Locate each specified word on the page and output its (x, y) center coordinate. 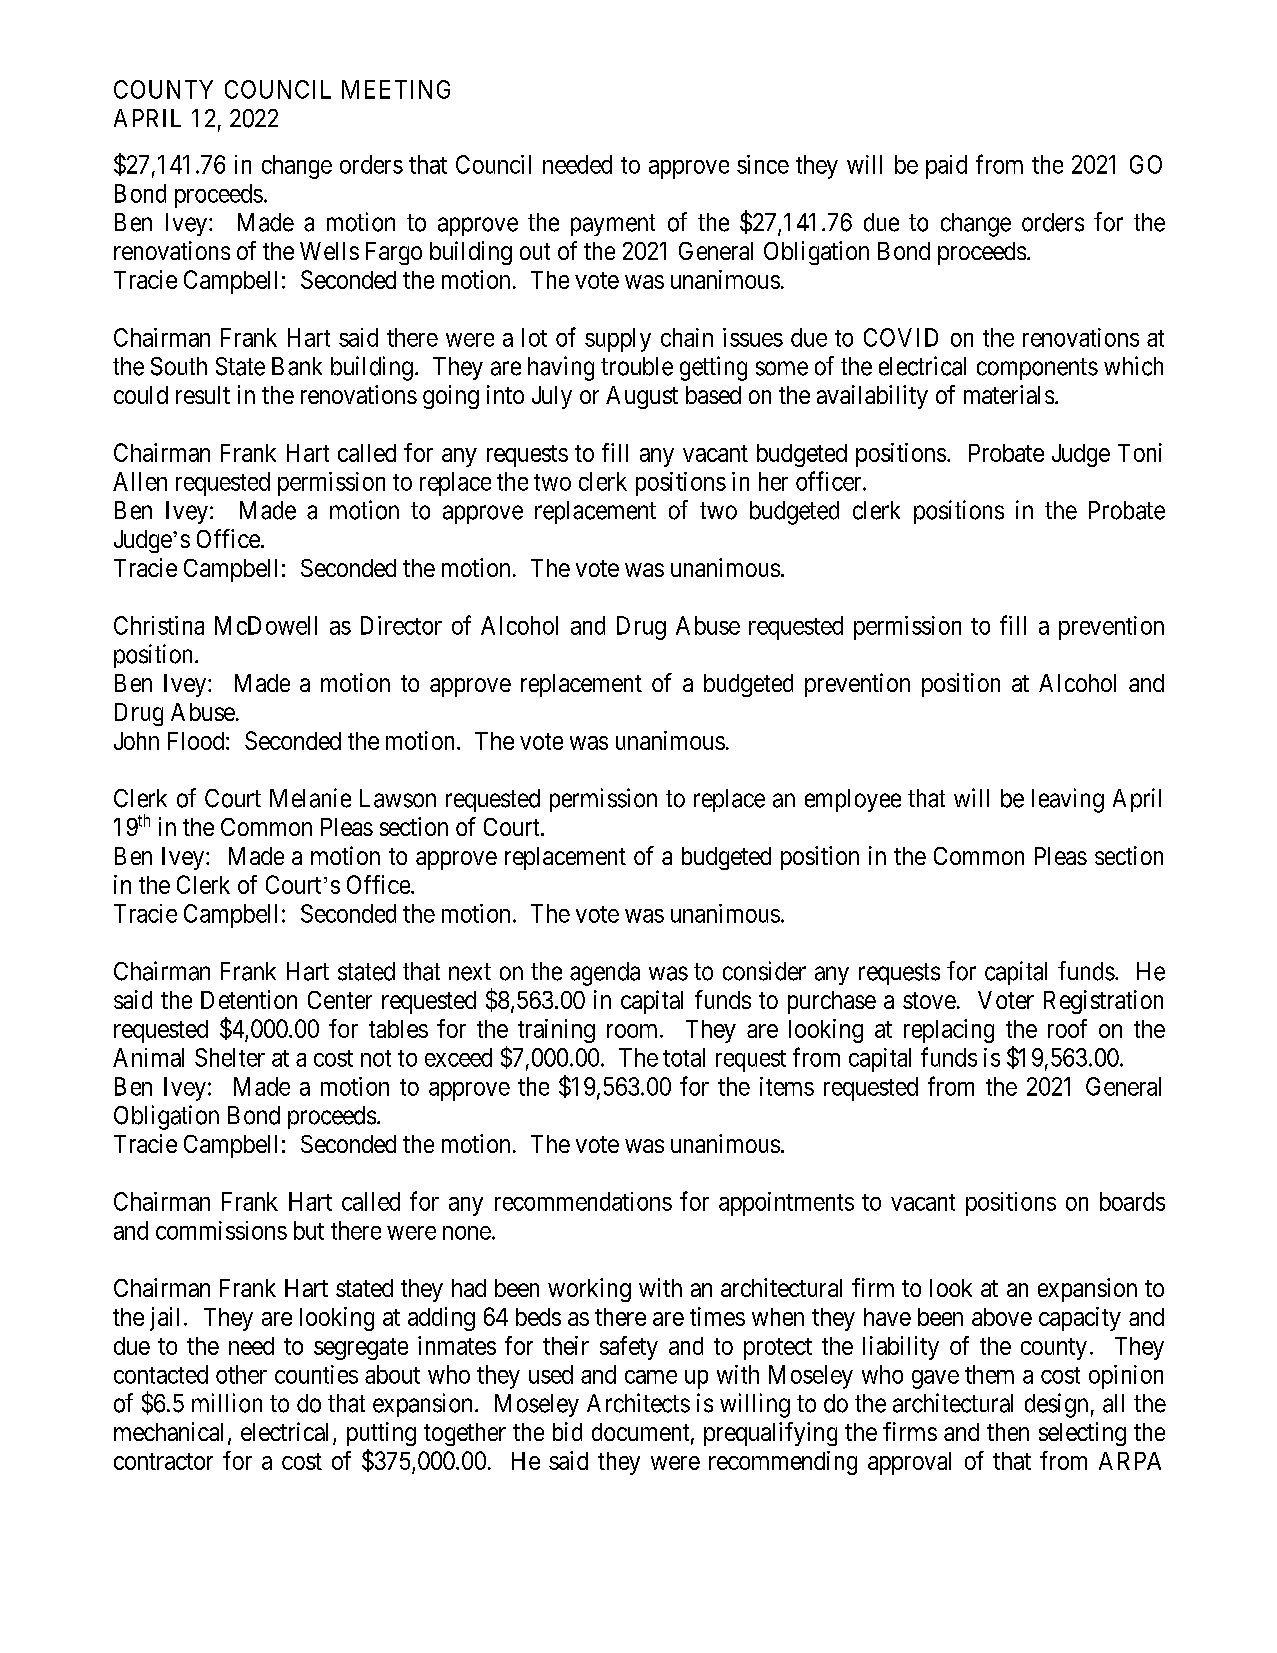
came (651, 1377)
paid (946, 167)
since (763, 164)
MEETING (396, 89)
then (1008, 1432)
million (227, 1403)
